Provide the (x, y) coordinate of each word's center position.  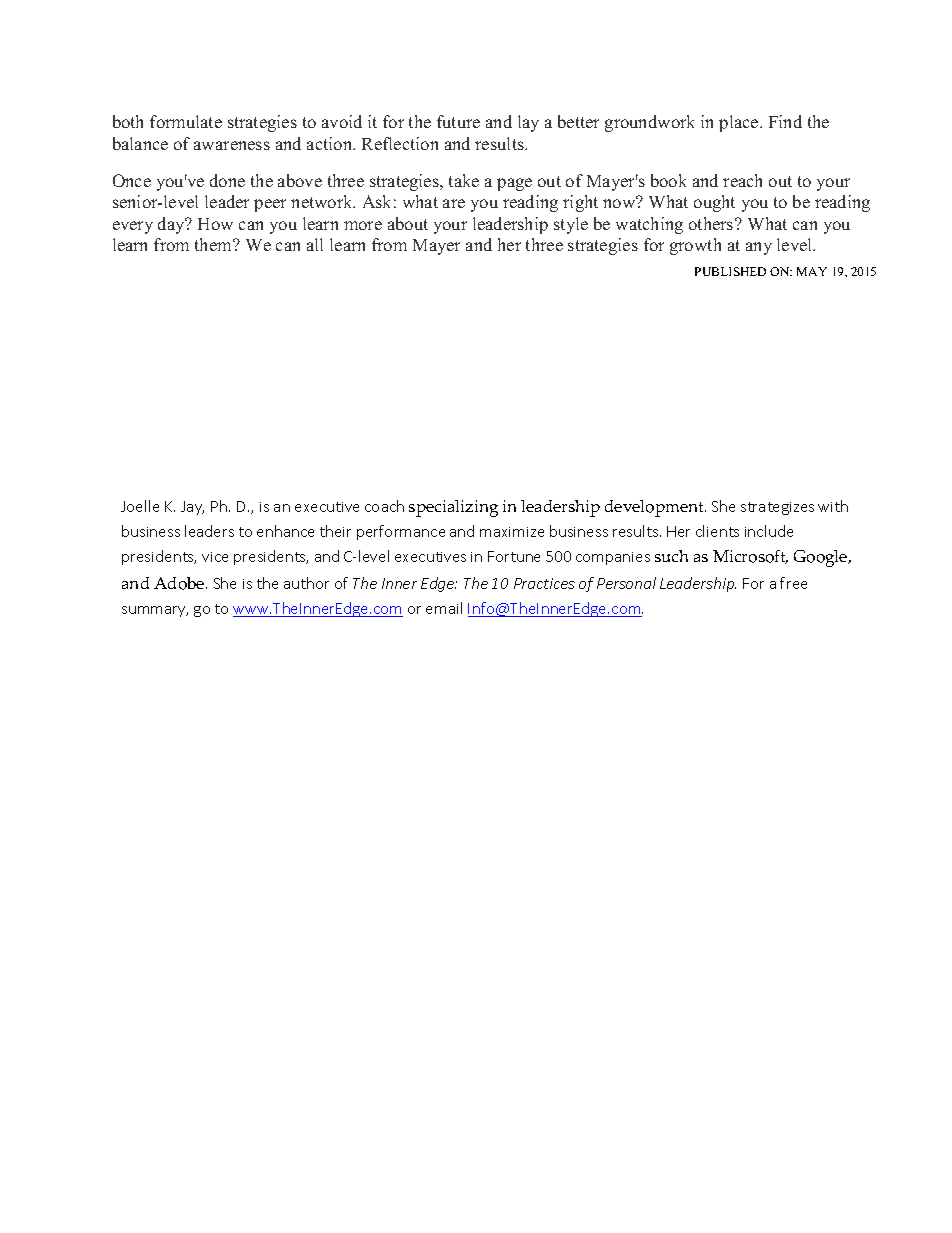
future (458, 121)
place (740, 123)
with (833, 506)
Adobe (180, 583)
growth (695, 246)
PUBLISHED (730, 271)
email (444, 608)
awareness (232, 145)
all (315, 244)
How (215, 224)
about (408, 223)
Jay (192, 508)
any (759, 248)
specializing (453, 508)
